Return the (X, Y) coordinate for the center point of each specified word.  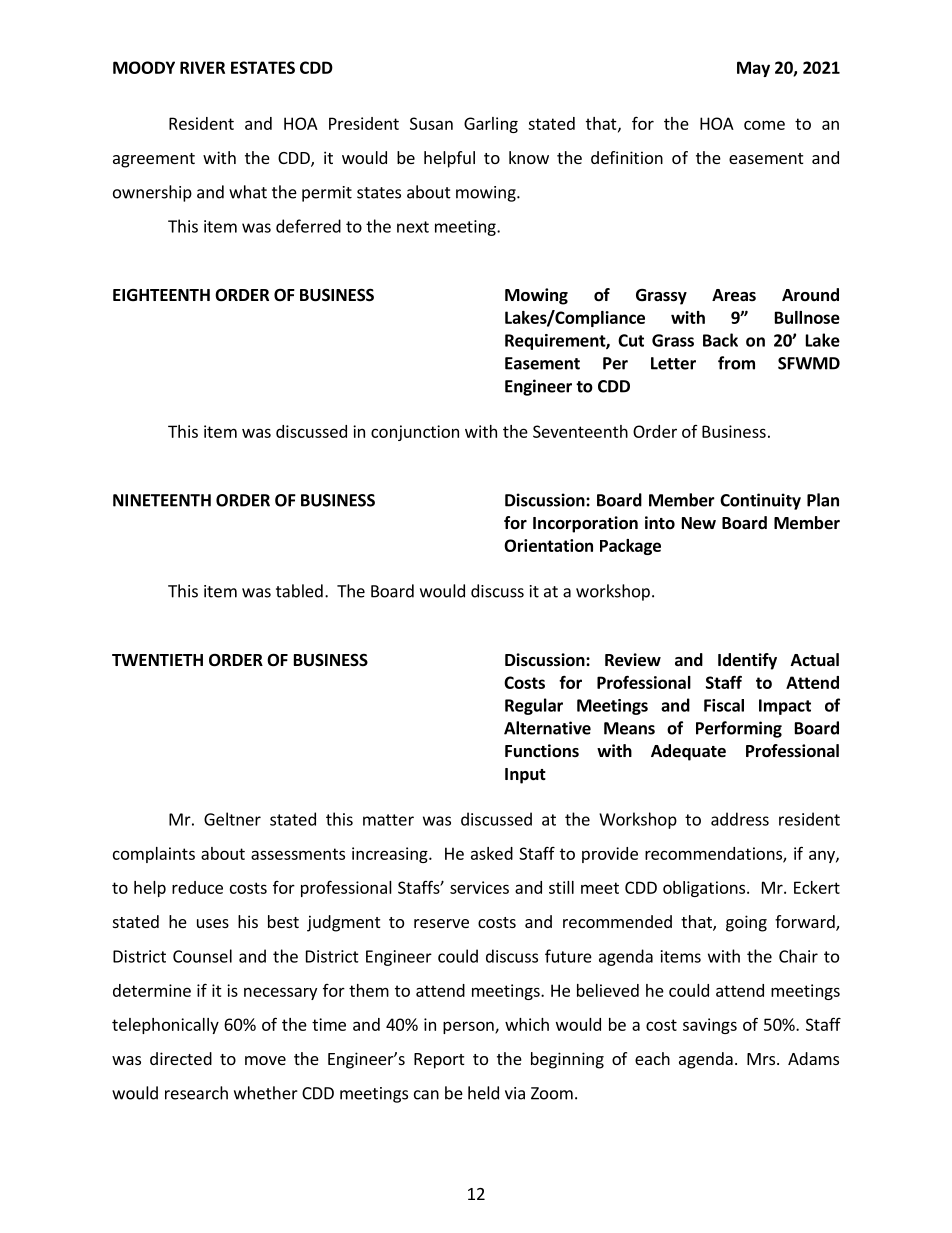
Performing (739, 729)
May (753, 69)
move (265, 1060)
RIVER (202, 67)
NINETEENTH (162, 500)
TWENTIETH (157, 660)
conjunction (415, 433)
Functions (542, 751)
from (736, 363)
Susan (431, 123)
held (483, 1093)
